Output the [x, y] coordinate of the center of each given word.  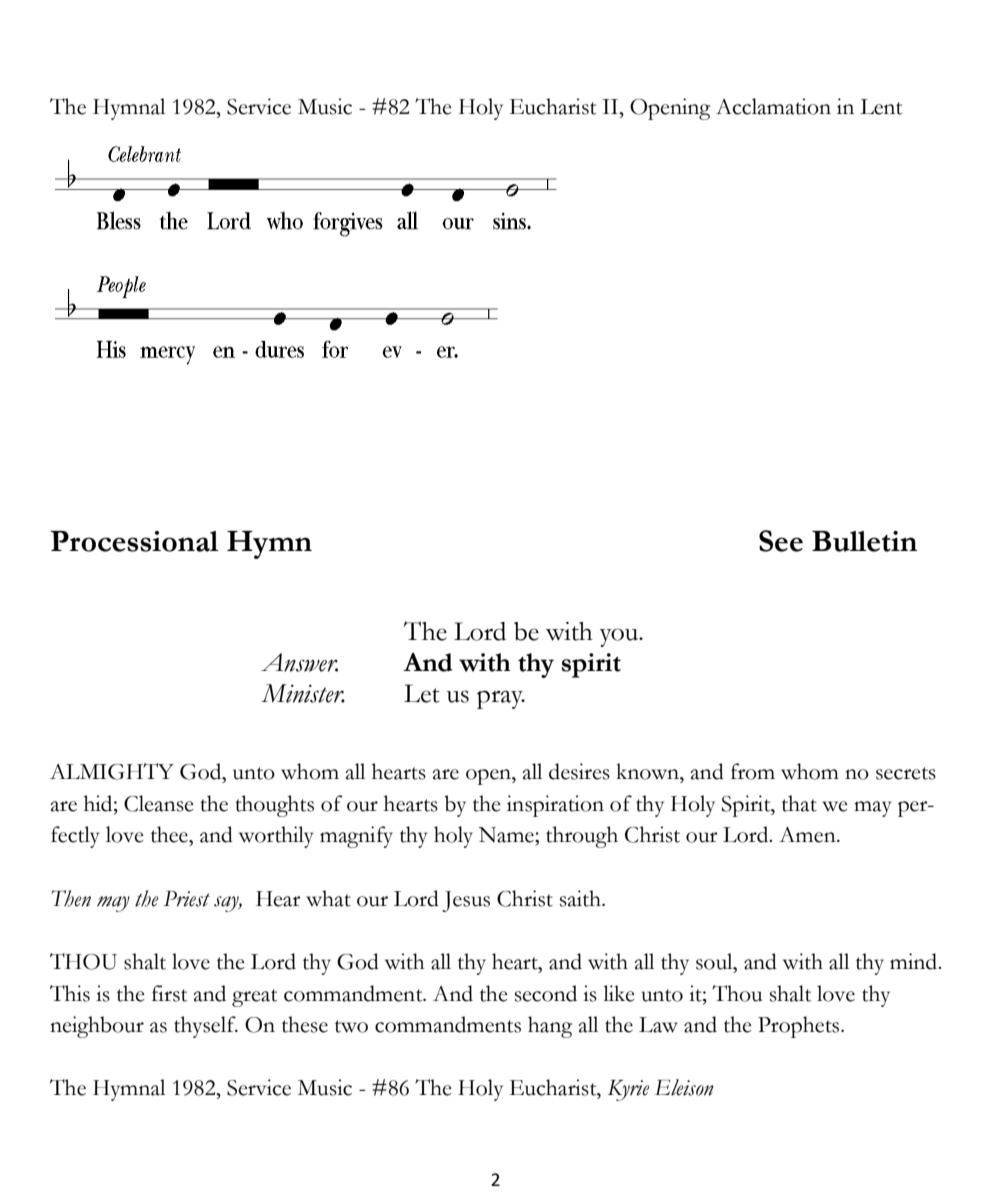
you [620, 637]
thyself [206, 1027]
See [781, 541]
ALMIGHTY [112, 771]
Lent [881, 107]
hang [550, 1027]
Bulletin [864, 541]
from [753, 771]
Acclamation [773, 106]
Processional [134, 541]
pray [501, 699]
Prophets [800, 1027]
